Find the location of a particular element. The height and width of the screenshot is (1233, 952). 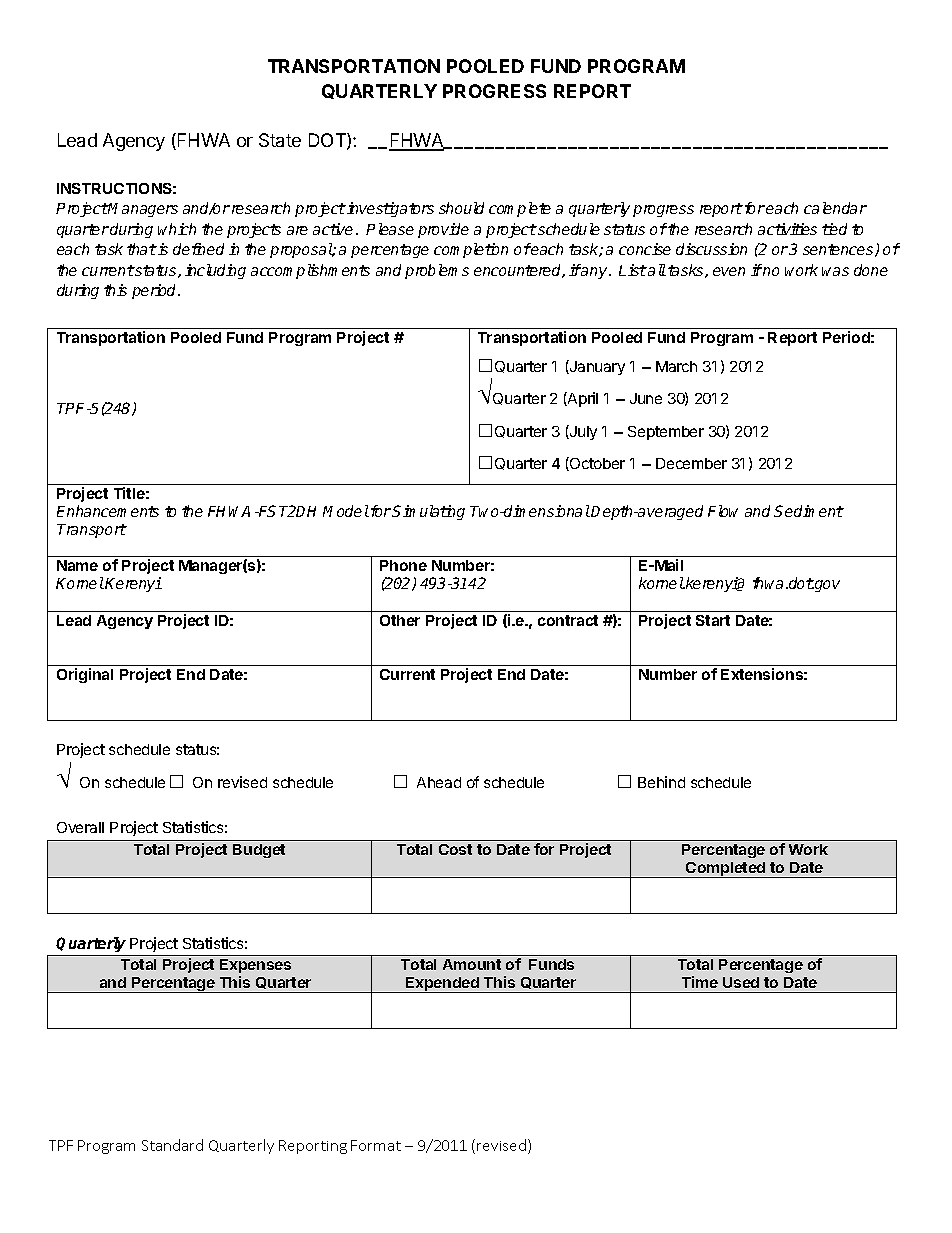

Start is located at coordinates (713, 620).
